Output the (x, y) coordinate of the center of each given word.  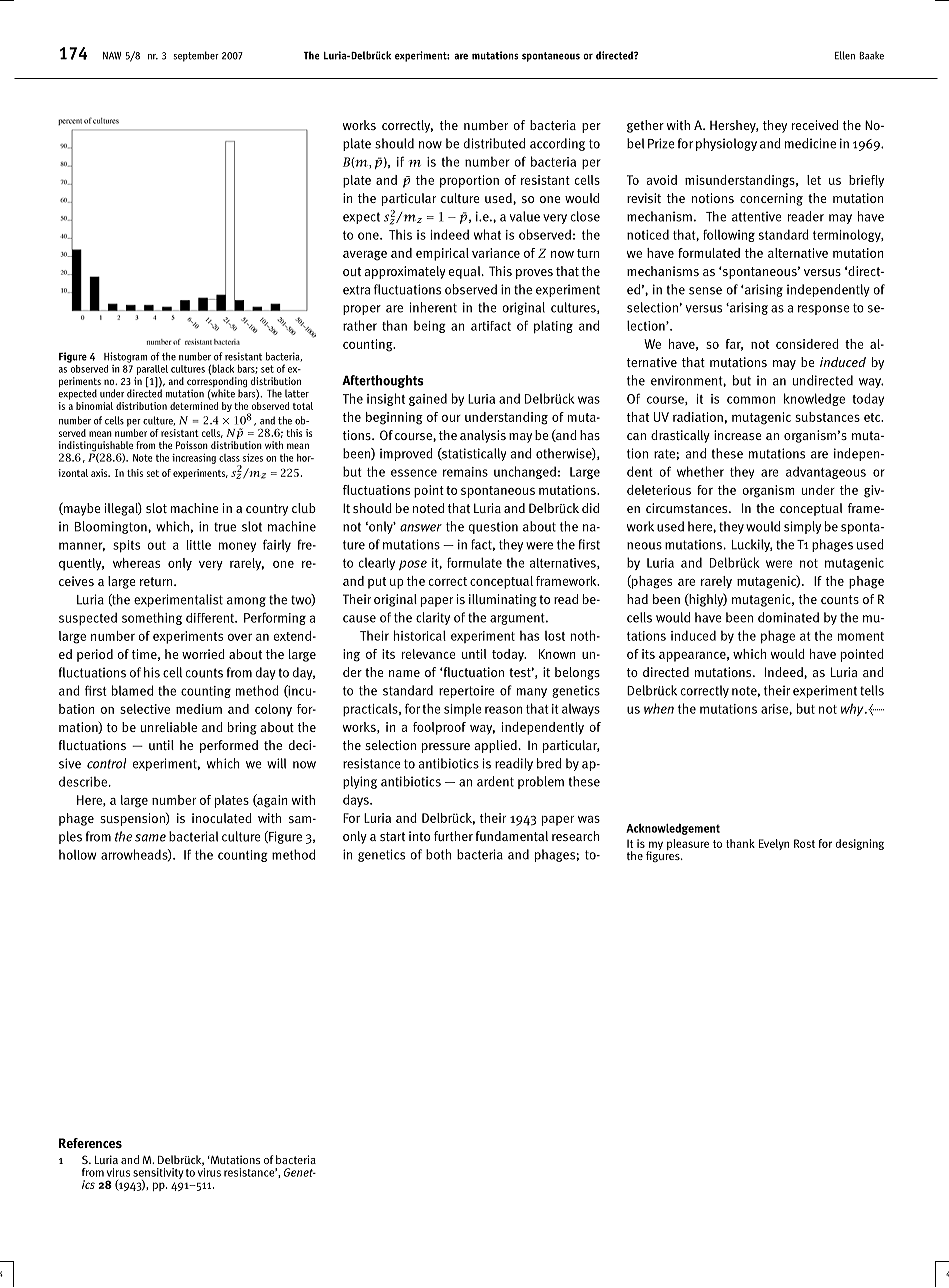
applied (495, 746)
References (90, 1143)
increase (738, 435)
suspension (133, 819)
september (196, 56)
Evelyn (774, 844)
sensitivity (158, 1174)
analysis (483, 436)
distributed (494, 143)
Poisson (192, 445)
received (815, 125)
